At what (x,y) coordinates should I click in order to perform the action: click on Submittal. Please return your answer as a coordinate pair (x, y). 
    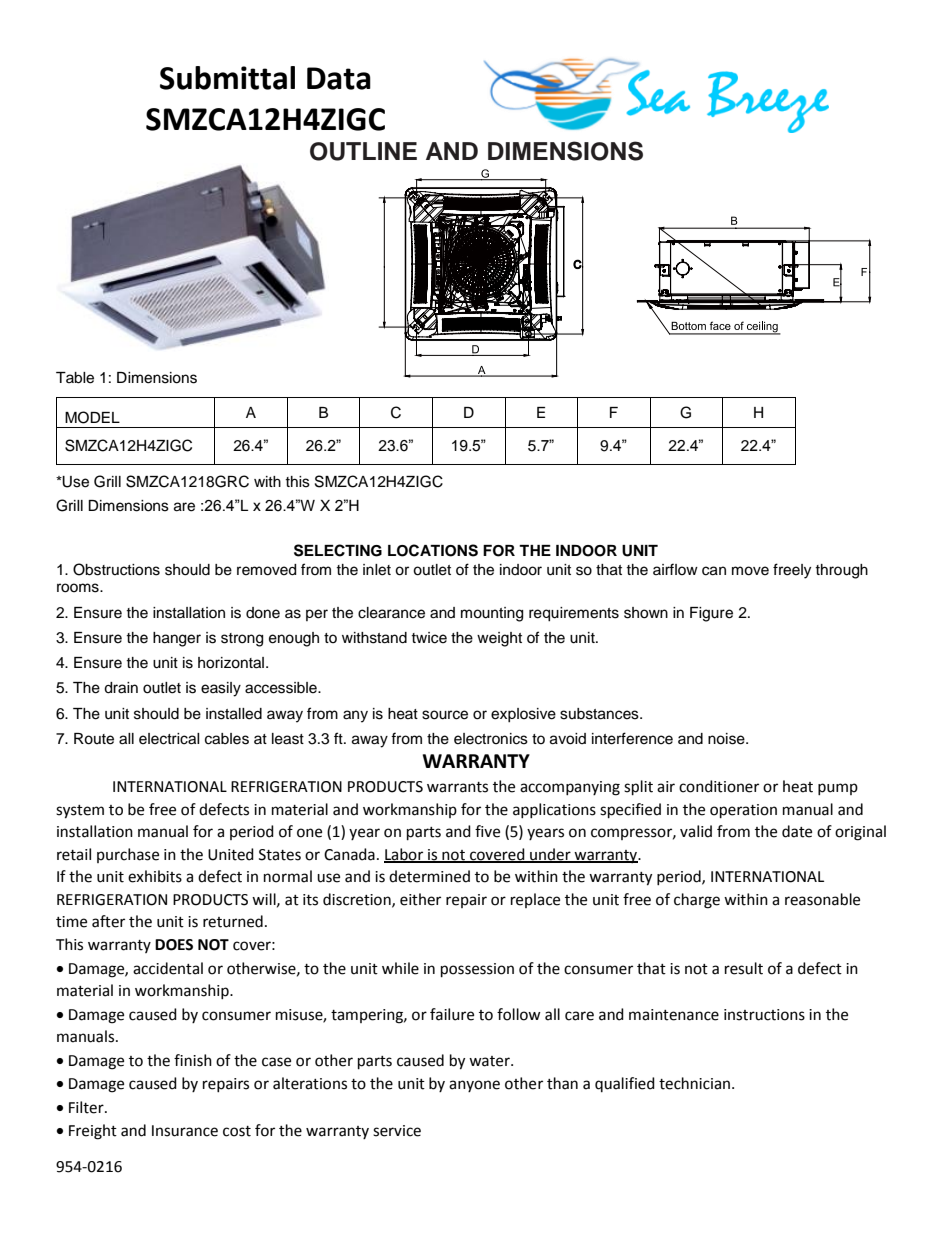
    Looking at the image, I should click on (227, 78).
